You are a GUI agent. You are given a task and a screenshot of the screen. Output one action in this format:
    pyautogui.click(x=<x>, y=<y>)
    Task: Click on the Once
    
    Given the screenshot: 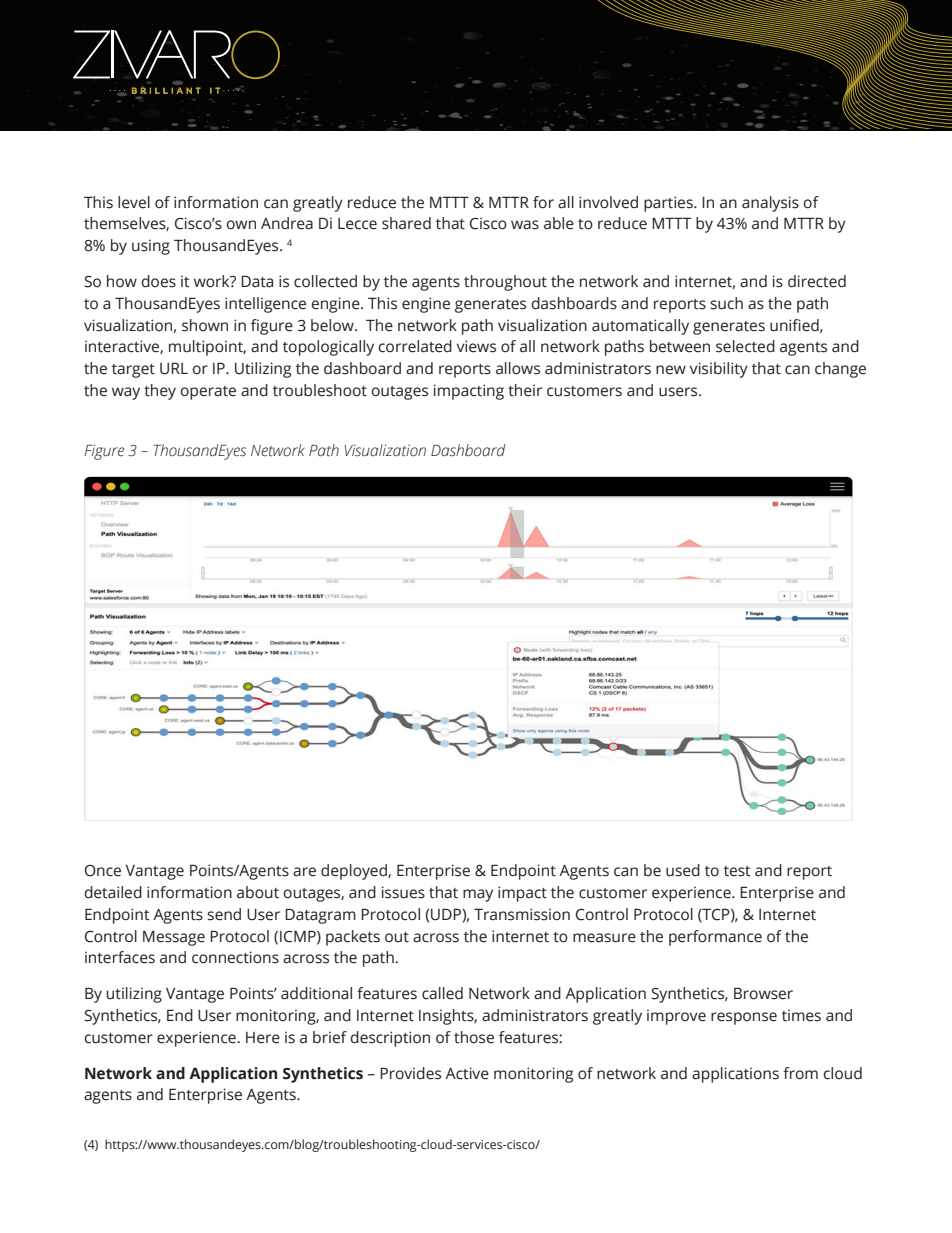 What is the action you would take?
    pyautogui.click(x=103, y=871)
